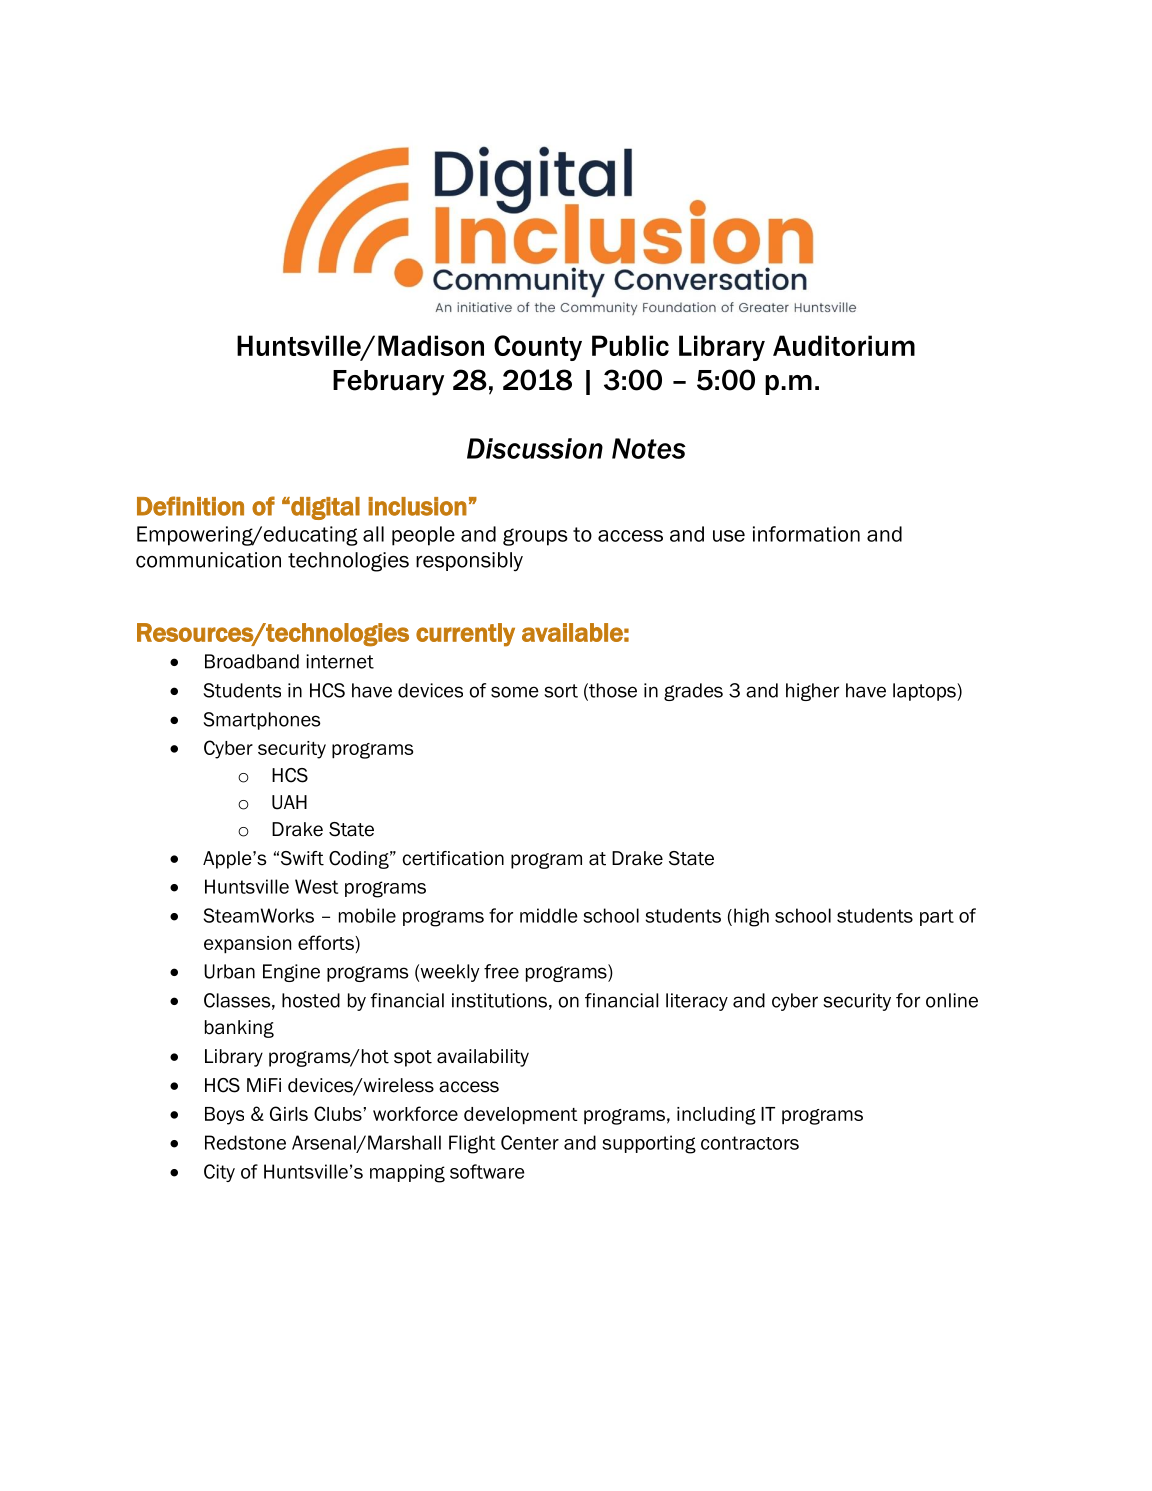  I want to click on groups, so click(535, 537).
